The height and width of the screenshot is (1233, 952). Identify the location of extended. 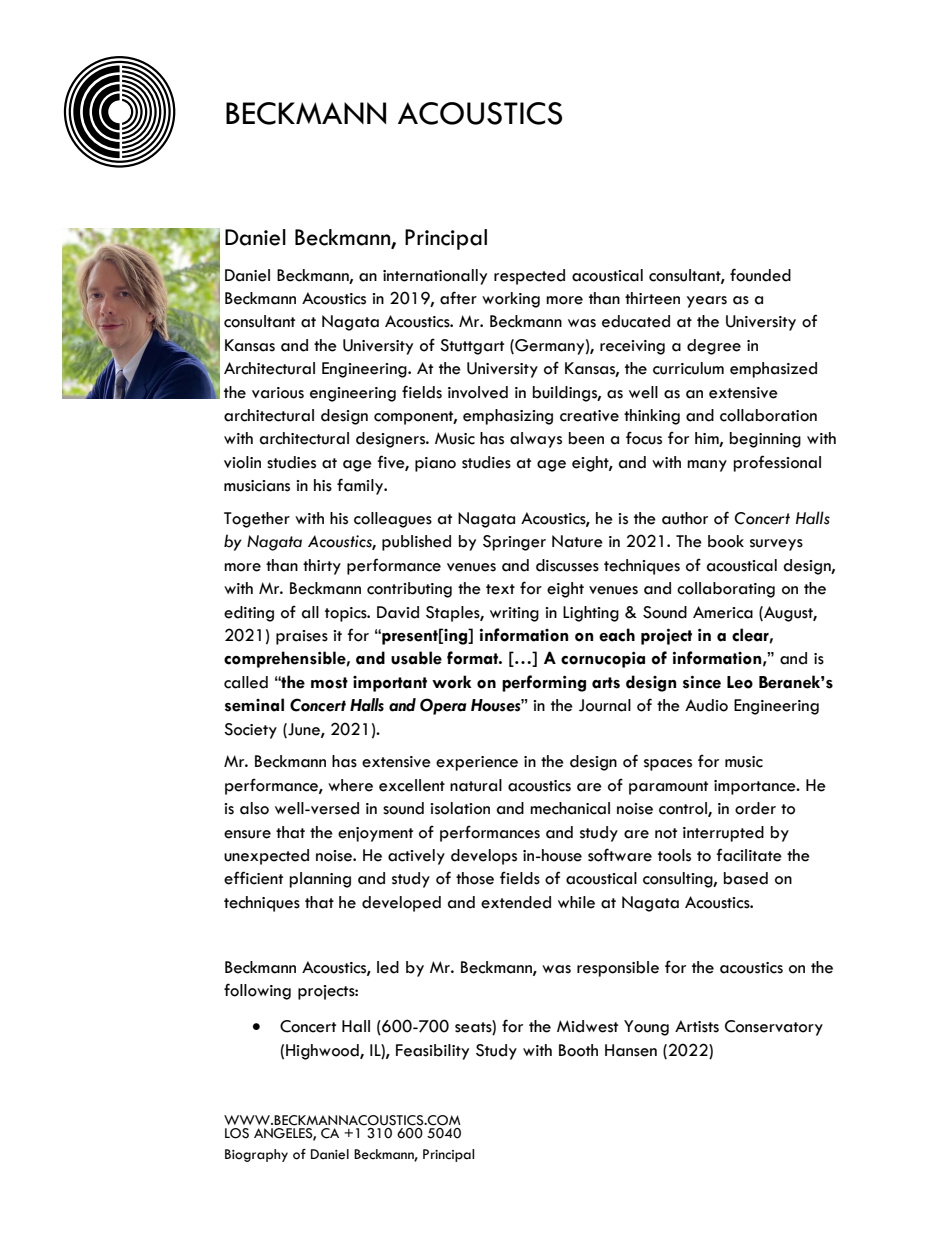
(516, 902).
